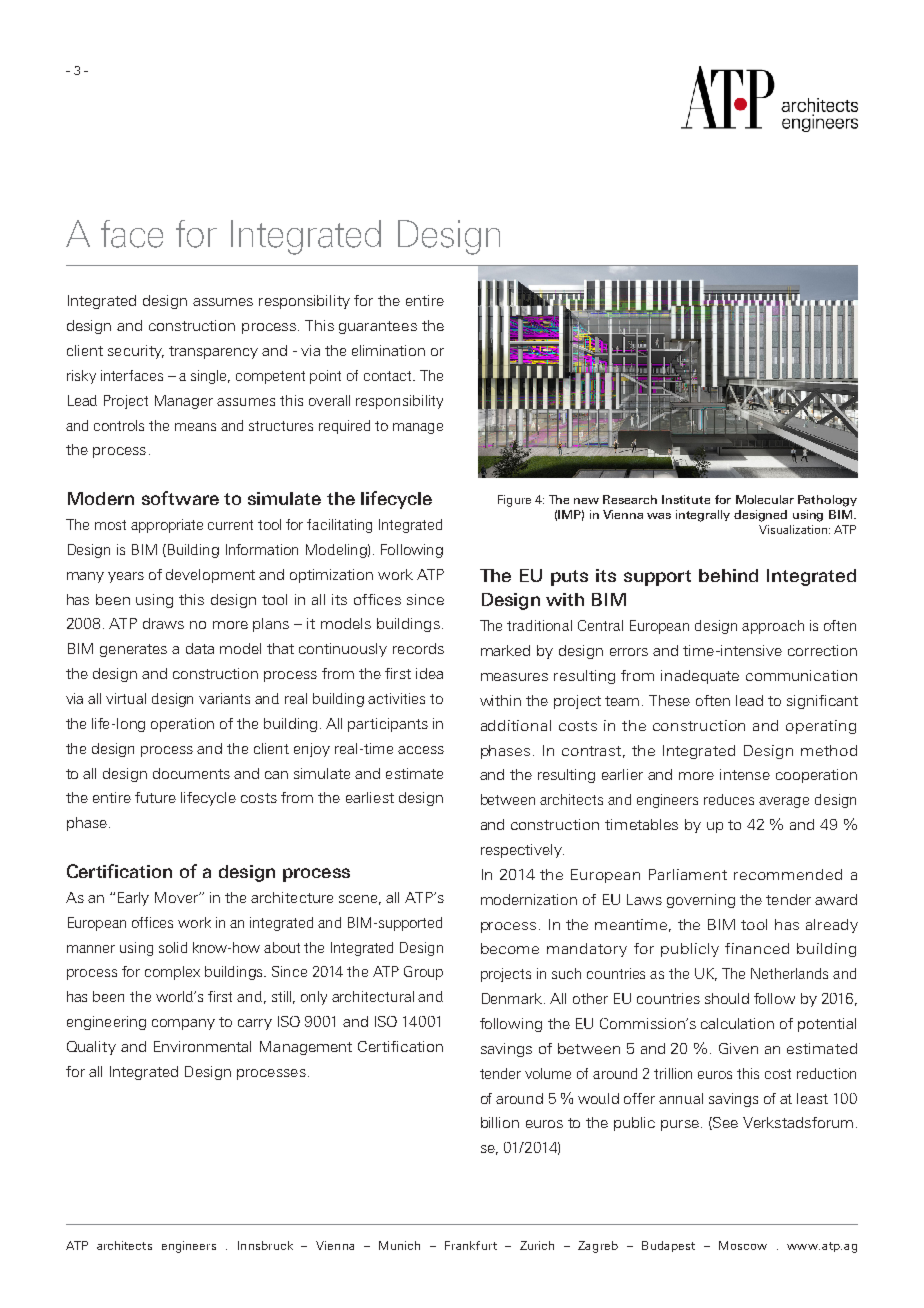 The width and height of the screenshot is (924, 1308). What do you see at coordinates (155, 797) in the screenshot?
I see `future` at bounding box center [155, 797].
